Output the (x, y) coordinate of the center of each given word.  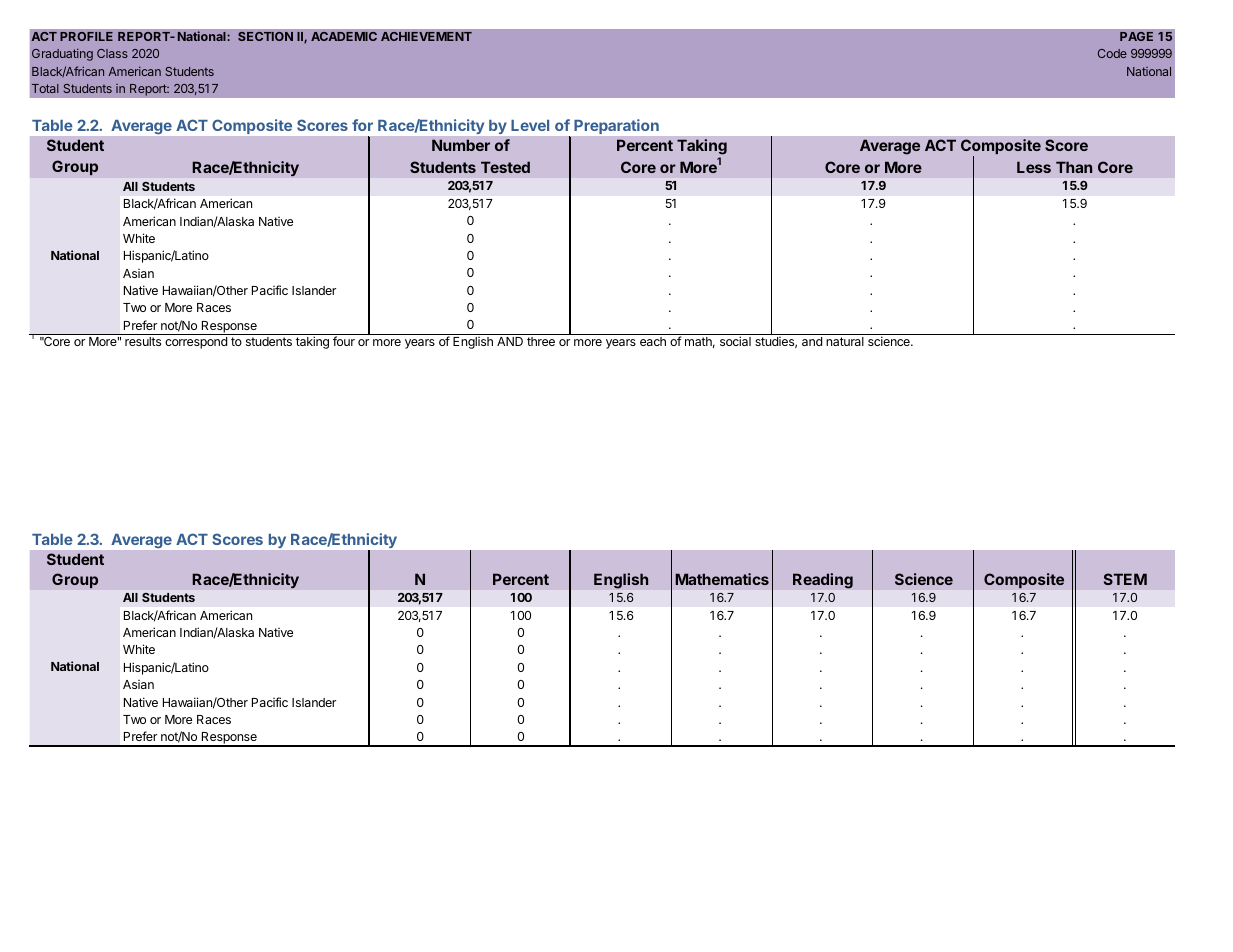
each (653, 341)
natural (845, 341)
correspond (196, 343)
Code (1112, 53)
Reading (823, 581)
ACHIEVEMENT (426, 36)
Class (112, 53)
